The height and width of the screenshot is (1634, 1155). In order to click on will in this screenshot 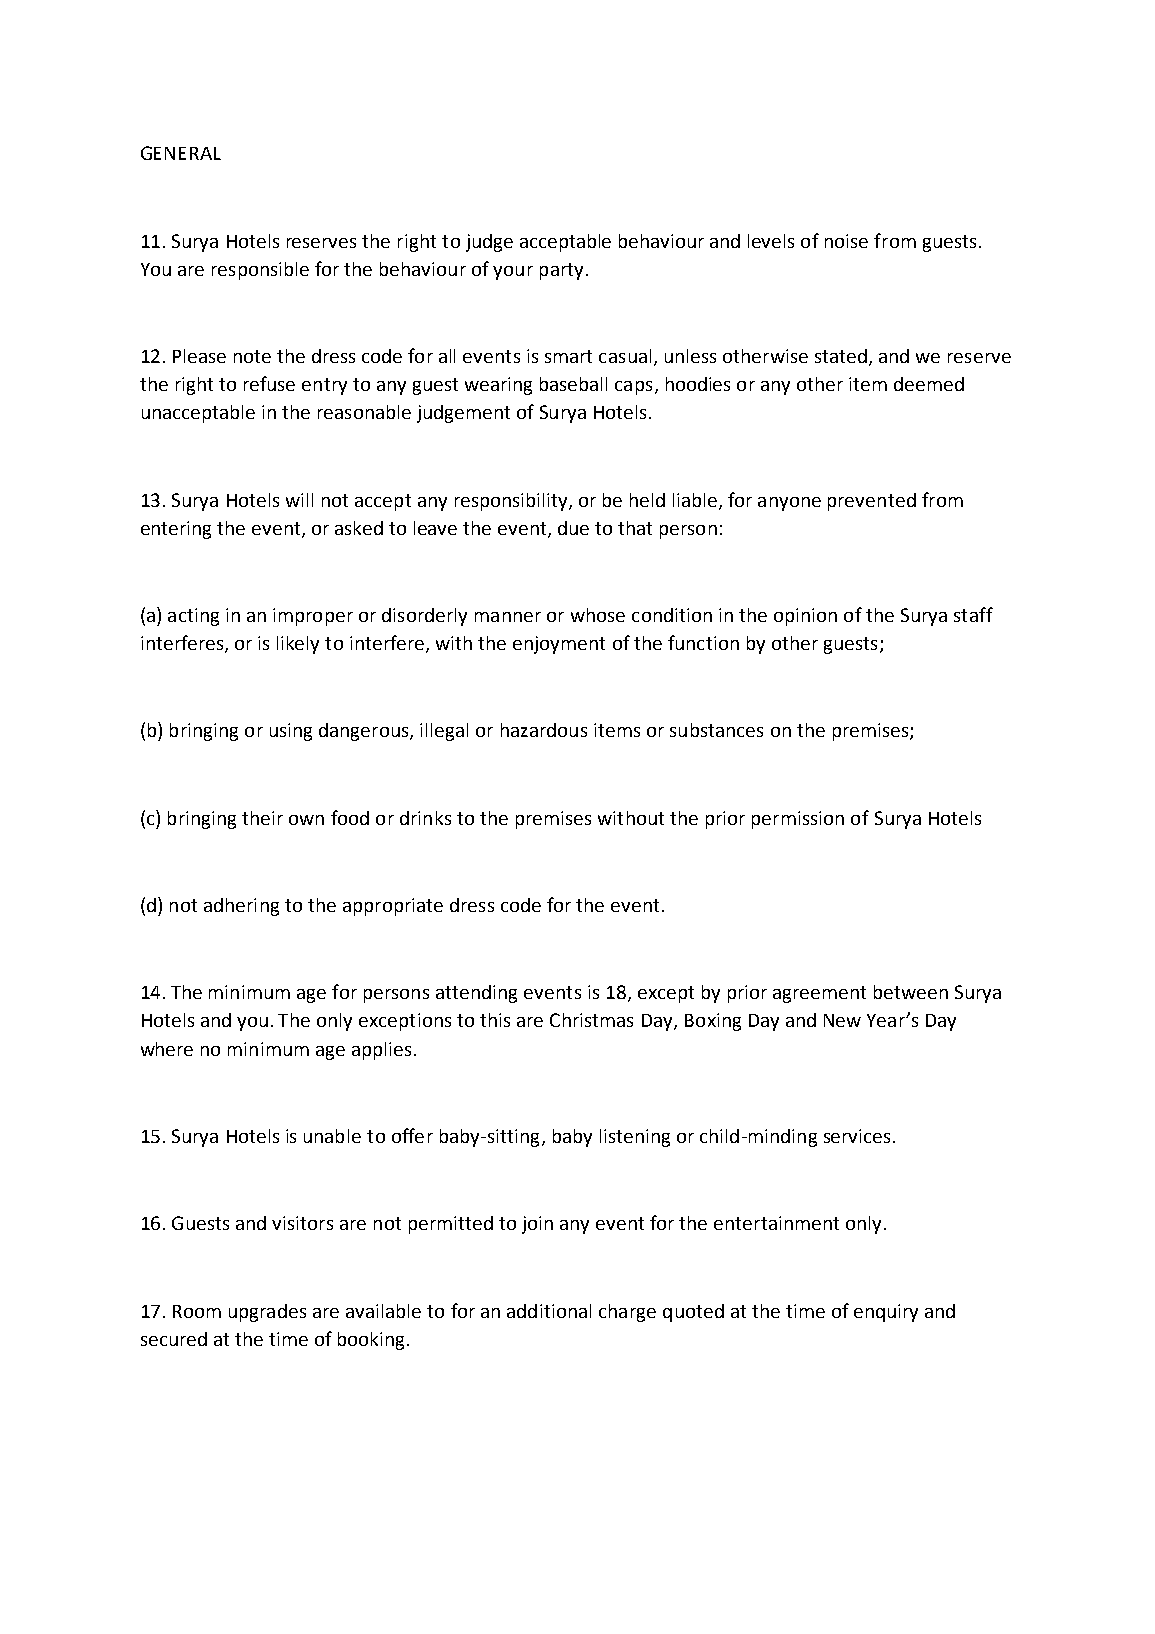, I will do `click(299, 500)`.
